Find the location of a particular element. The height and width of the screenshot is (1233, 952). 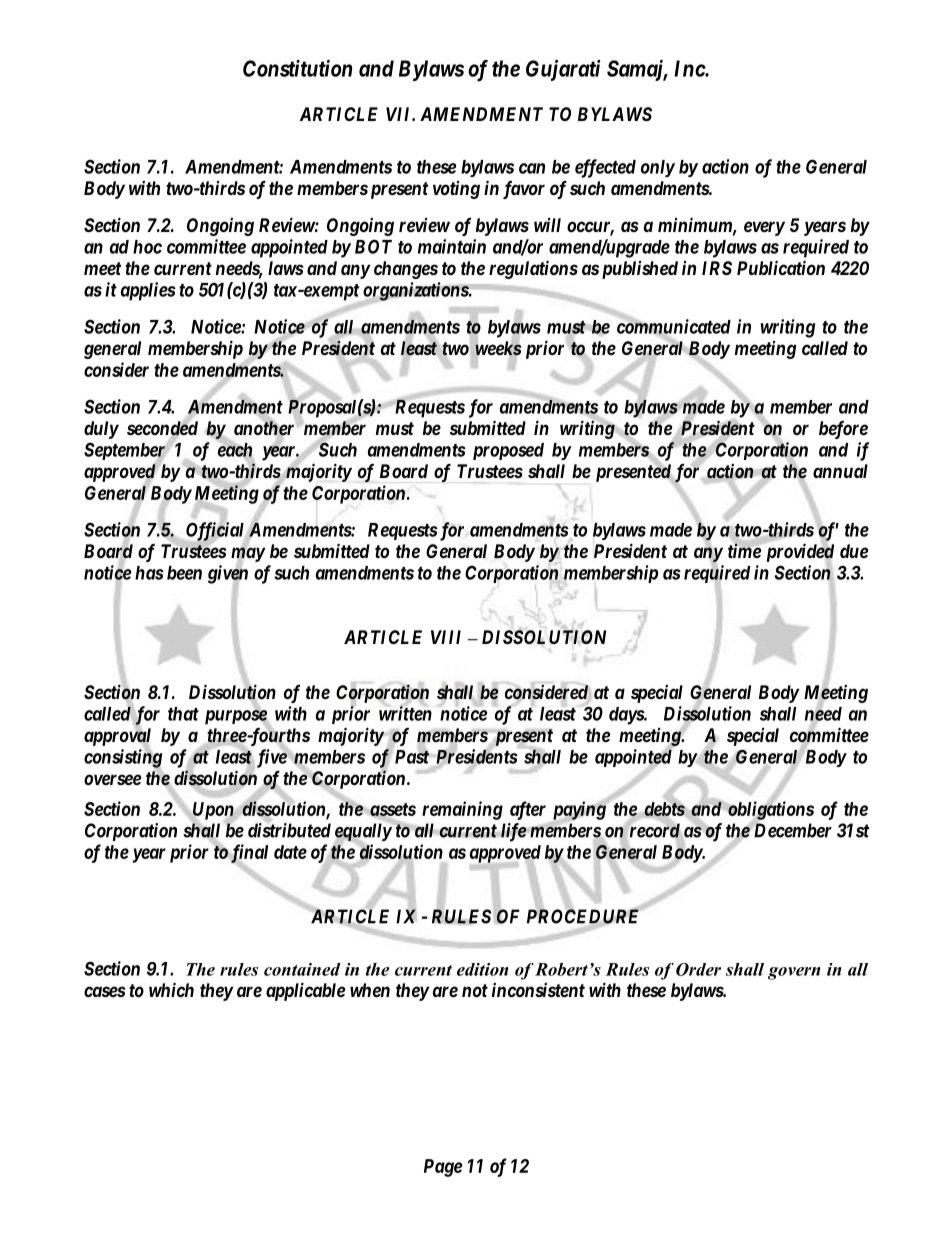

only is located at coordinates (658, 168).
